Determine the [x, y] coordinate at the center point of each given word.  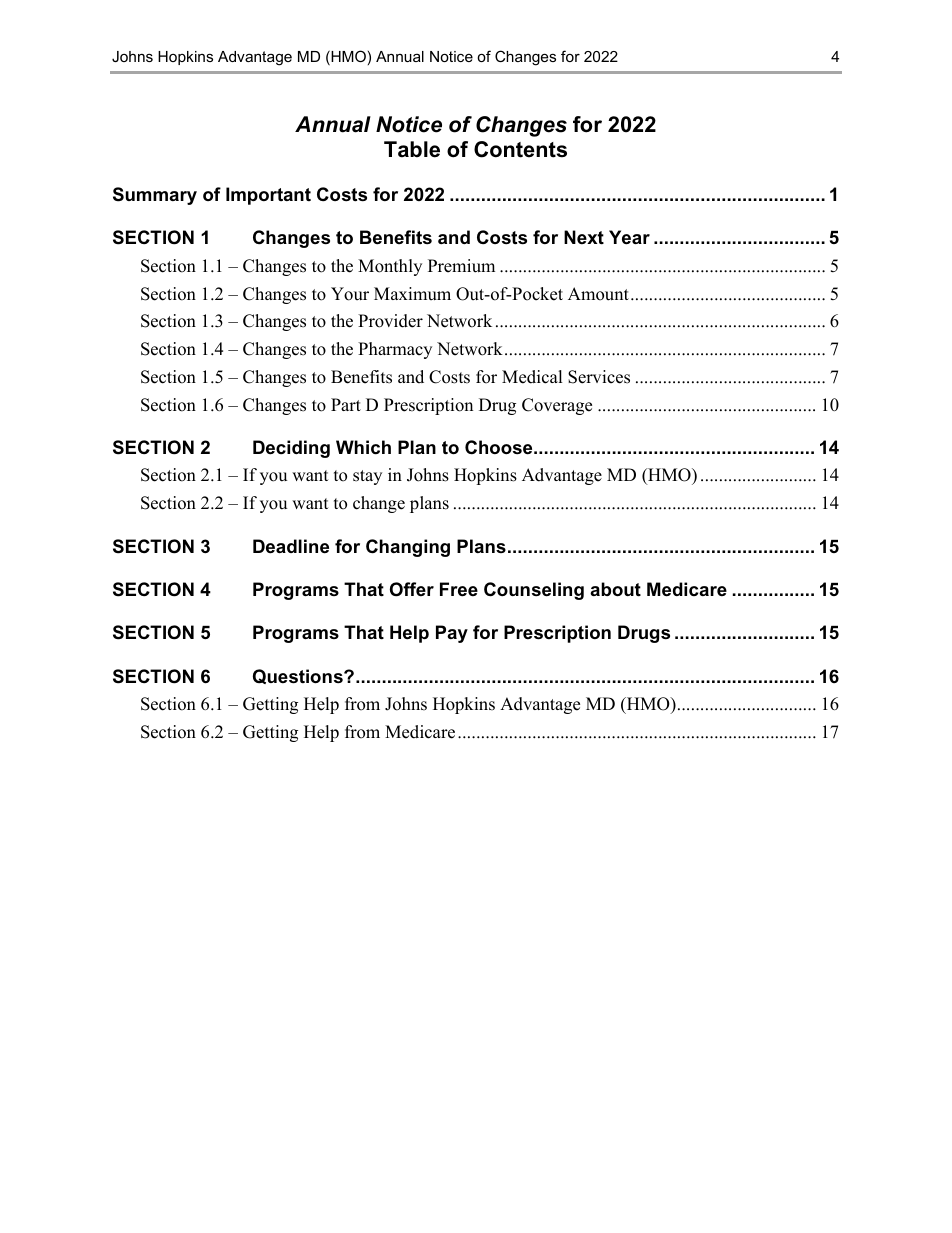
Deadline [291, 546]
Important [268, 196]
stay [367, 477]
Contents [520, 149]
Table [412, 149]
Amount [598, 294]
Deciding [291, 449]
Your [350, 294]
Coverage [557, 406]
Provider [390, 321]
